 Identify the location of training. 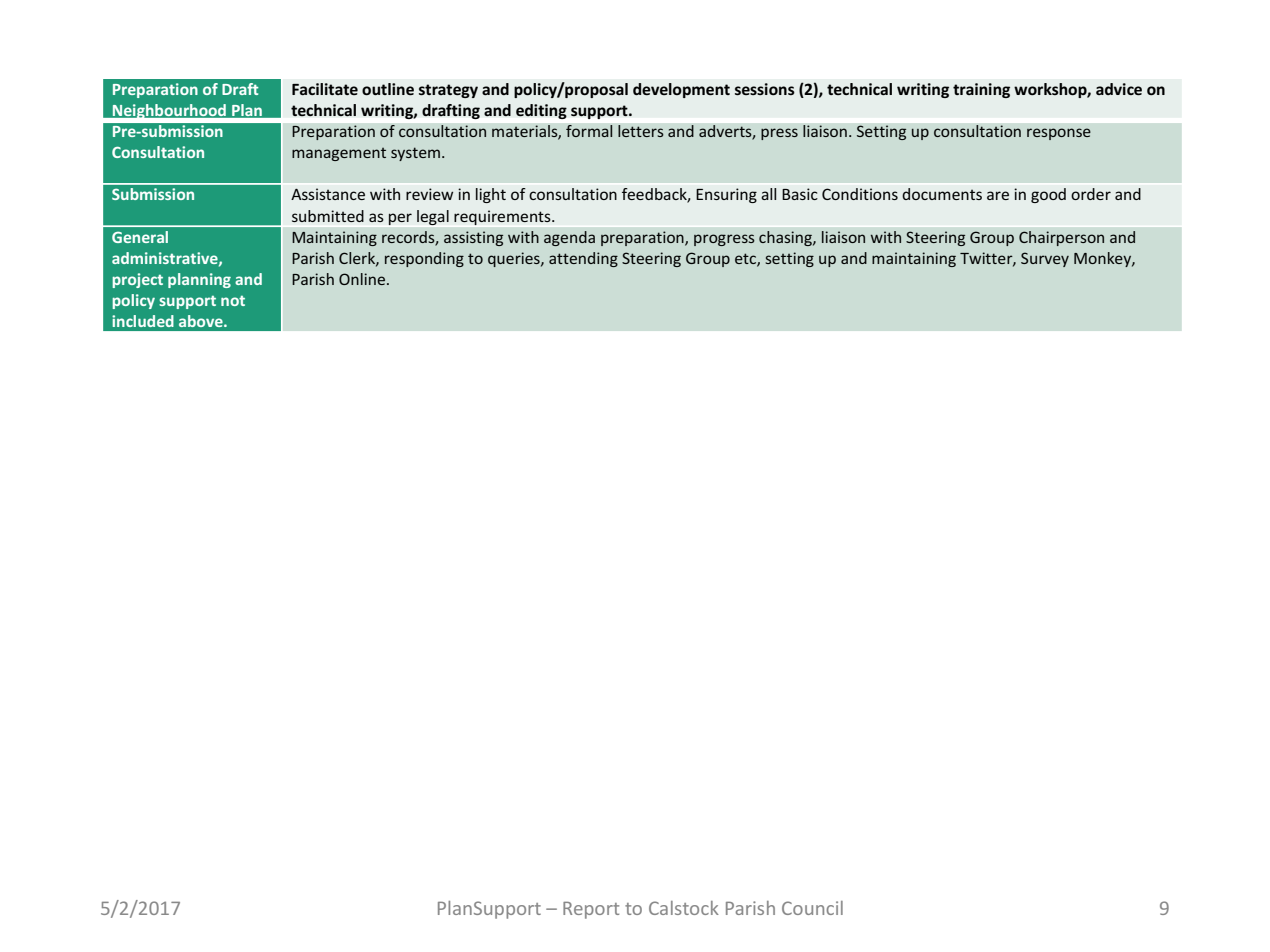
(981, 90).
